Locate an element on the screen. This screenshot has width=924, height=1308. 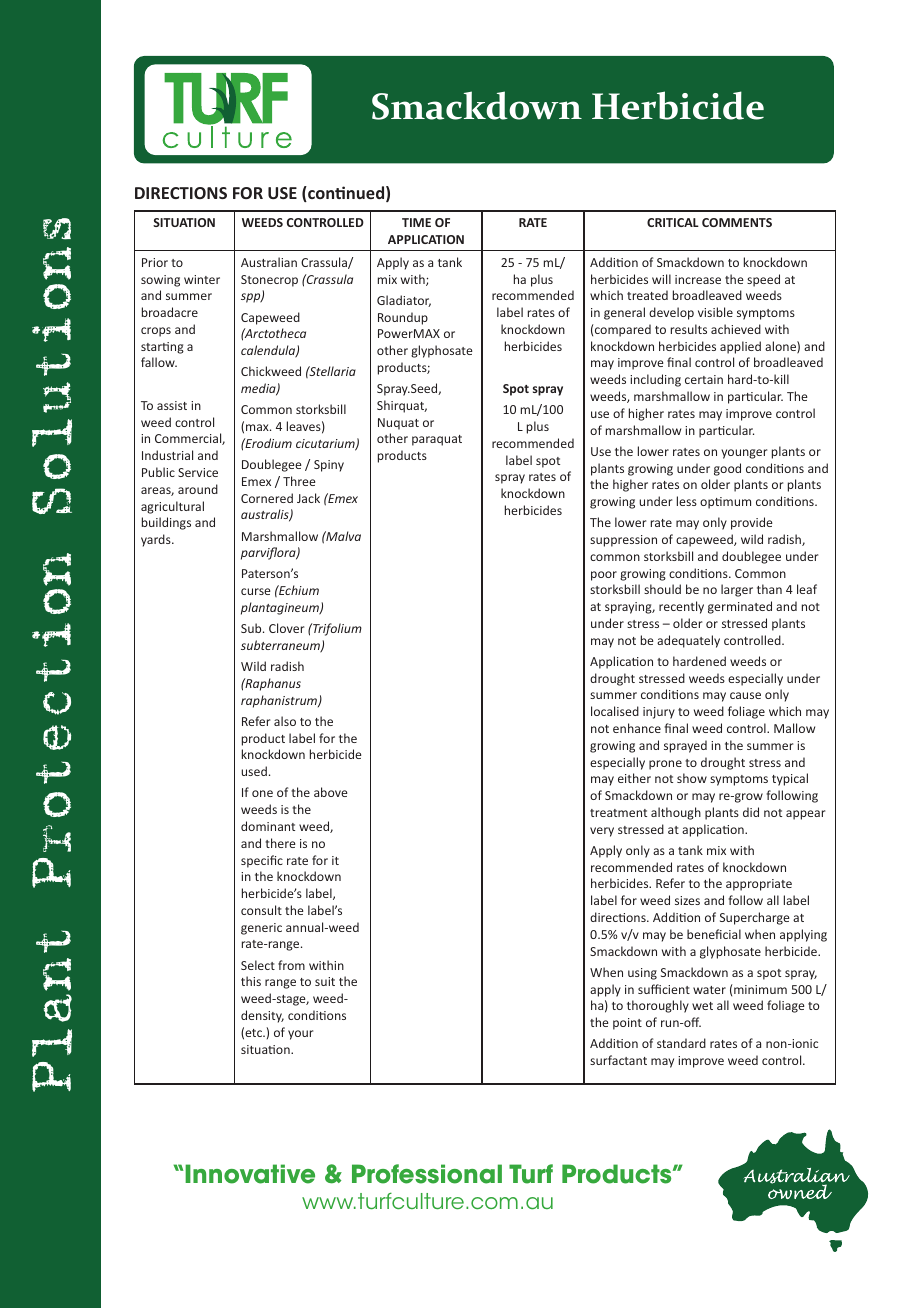
very is located at coordinates (602, 832).
